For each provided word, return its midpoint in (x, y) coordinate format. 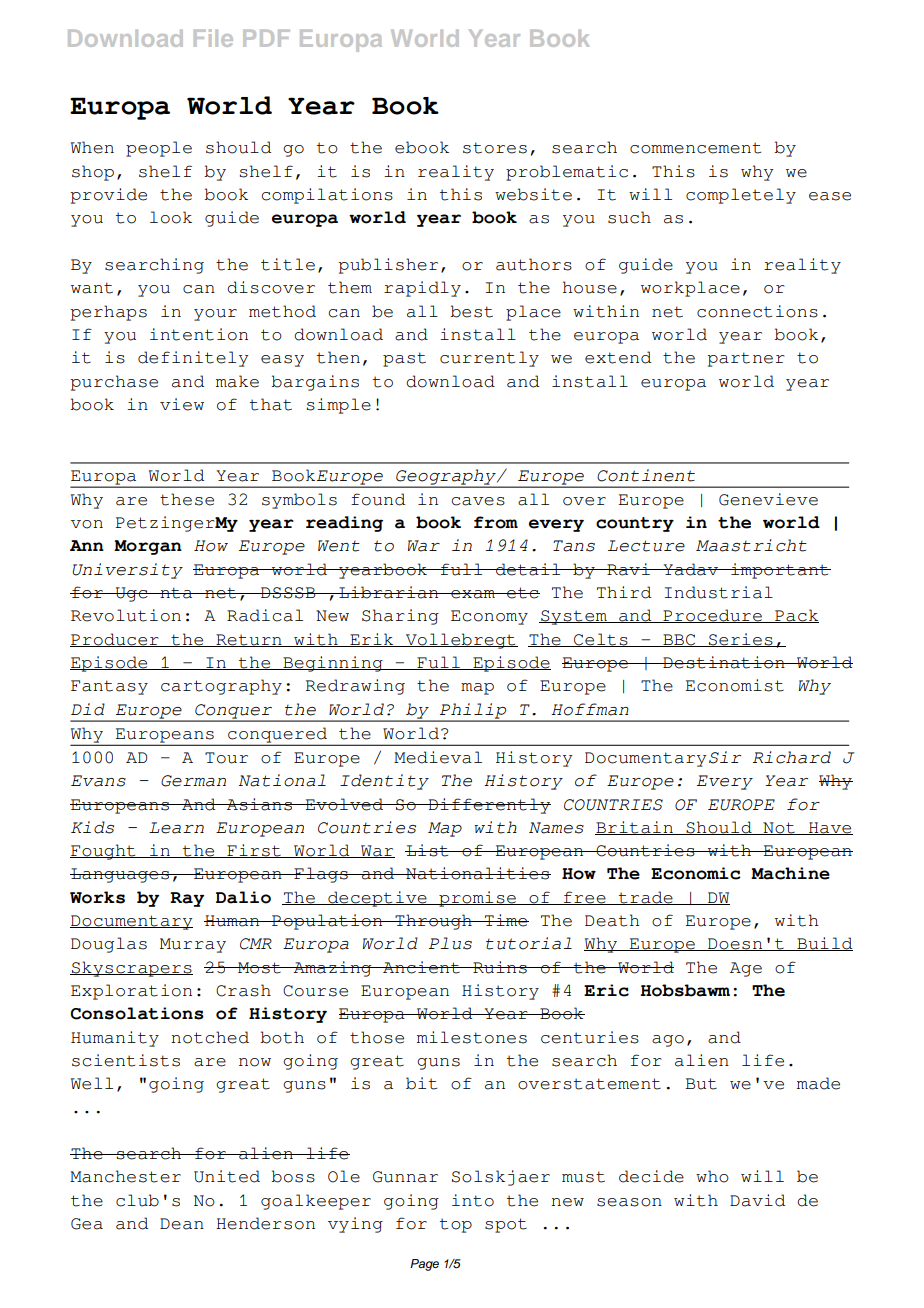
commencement (695, 148)
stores (495, 148)
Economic (696, 873)
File (213, 38)
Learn (176, 828)
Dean (182, 1224)
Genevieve (768, 499)
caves (478, 501)
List (428, 850)
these (187, 499)
